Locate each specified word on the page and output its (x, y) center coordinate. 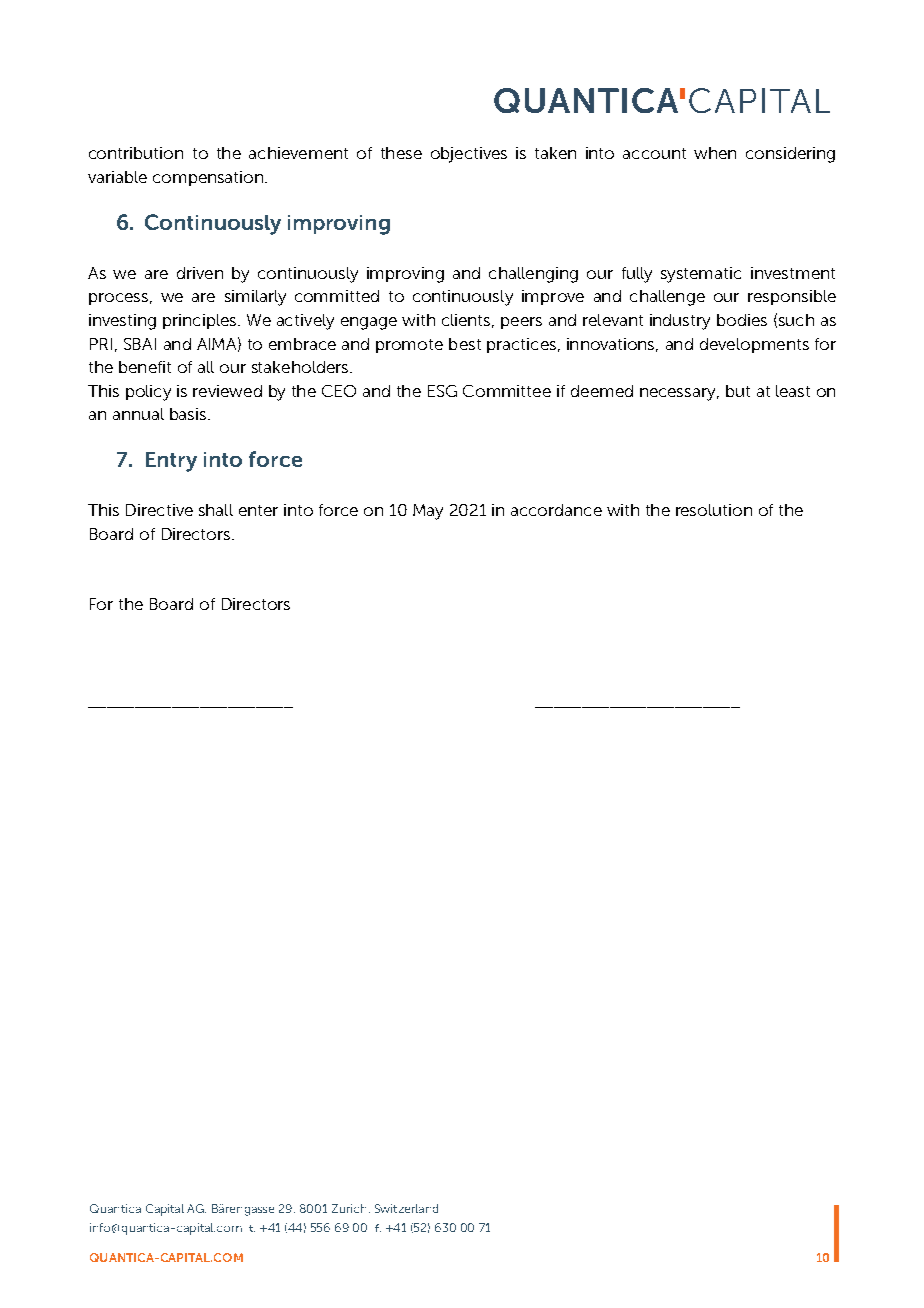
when (715, 153)
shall (216, 510)
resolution (714, 510)
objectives (469, 155)
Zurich (349, 1208)
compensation (209, 178)
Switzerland (406, 1208)
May (428, 512)
